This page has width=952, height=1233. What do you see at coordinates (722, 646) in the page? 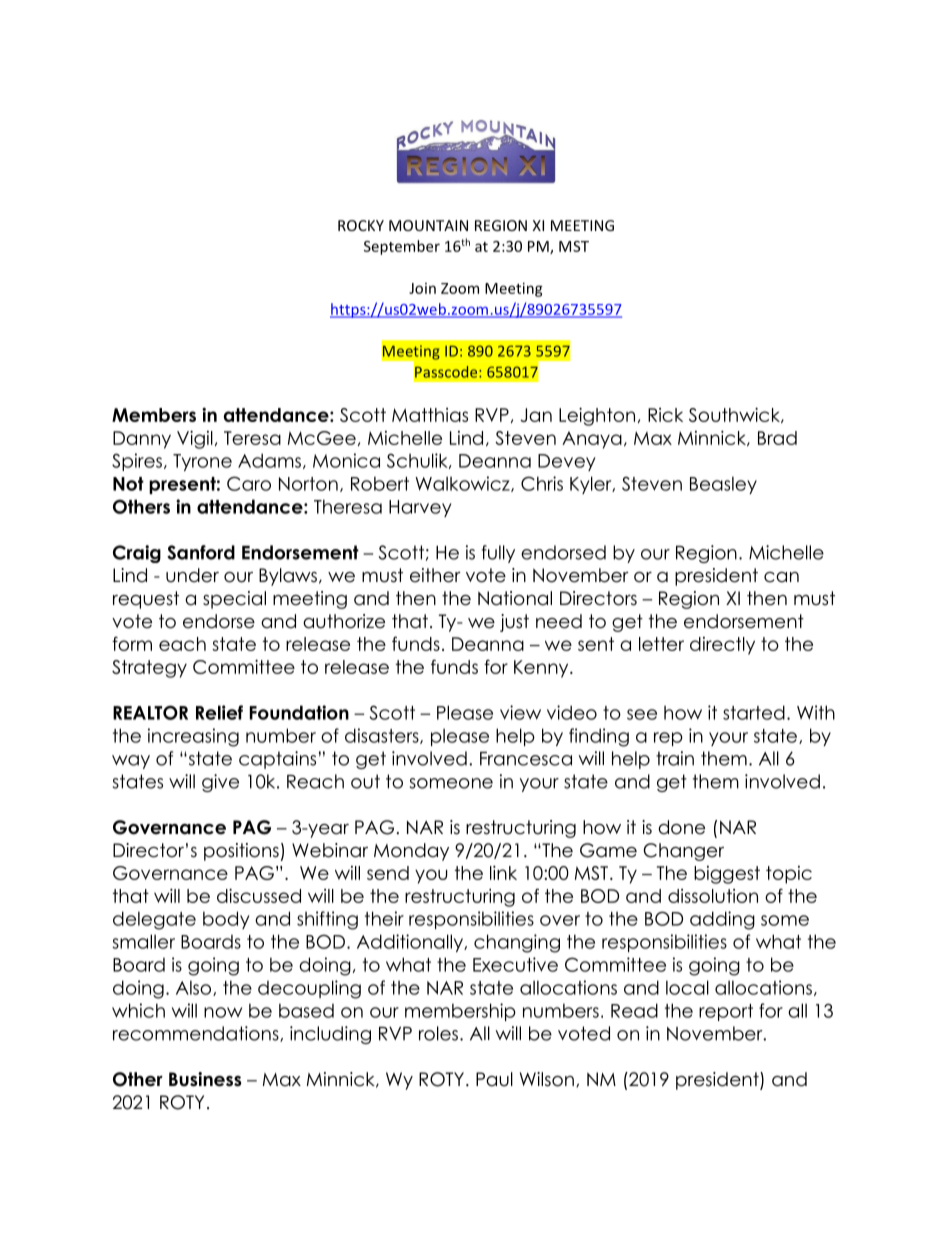
I see `directly` at bounding box center [722, 646].
